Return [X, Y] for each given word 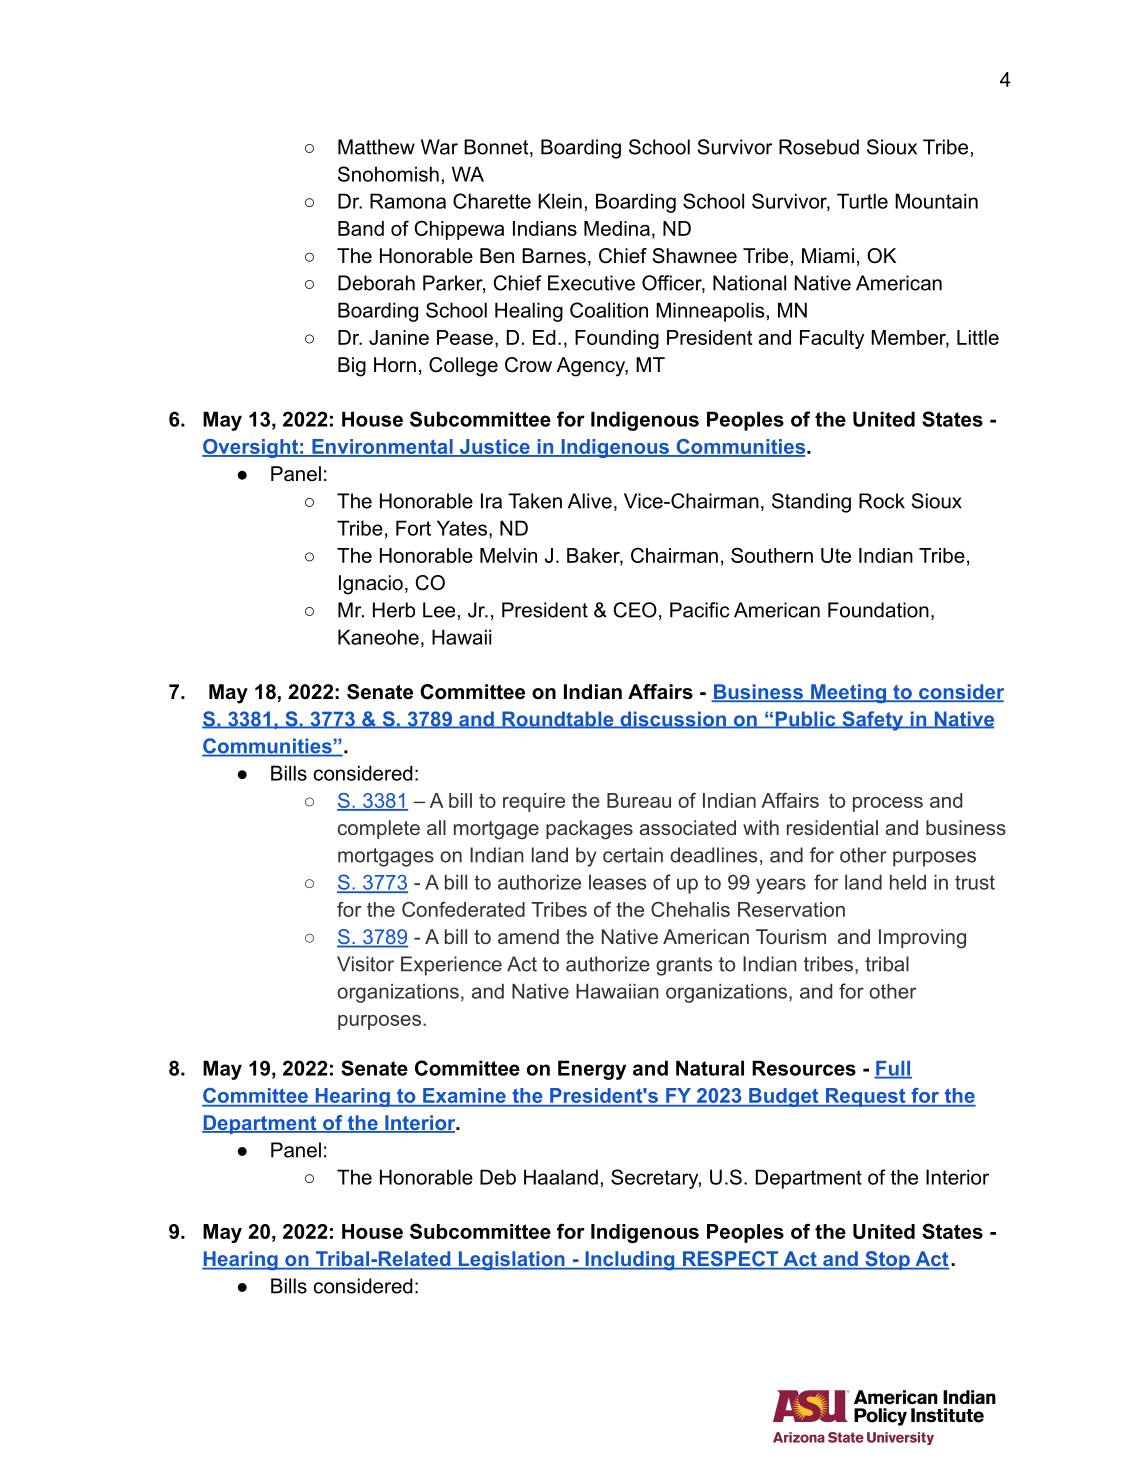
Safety [873, 721]
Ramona [408, 201]
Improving [922, 939]
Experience [451, 966]
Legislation [511, 1260]
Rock [882, 501]
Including [630, 1260]
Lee [439, 610]
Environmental [382, 447]
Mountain [936, 201]
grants [684, 966]
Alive [590, 501]
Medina [617, 228]
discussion [673, 720]
